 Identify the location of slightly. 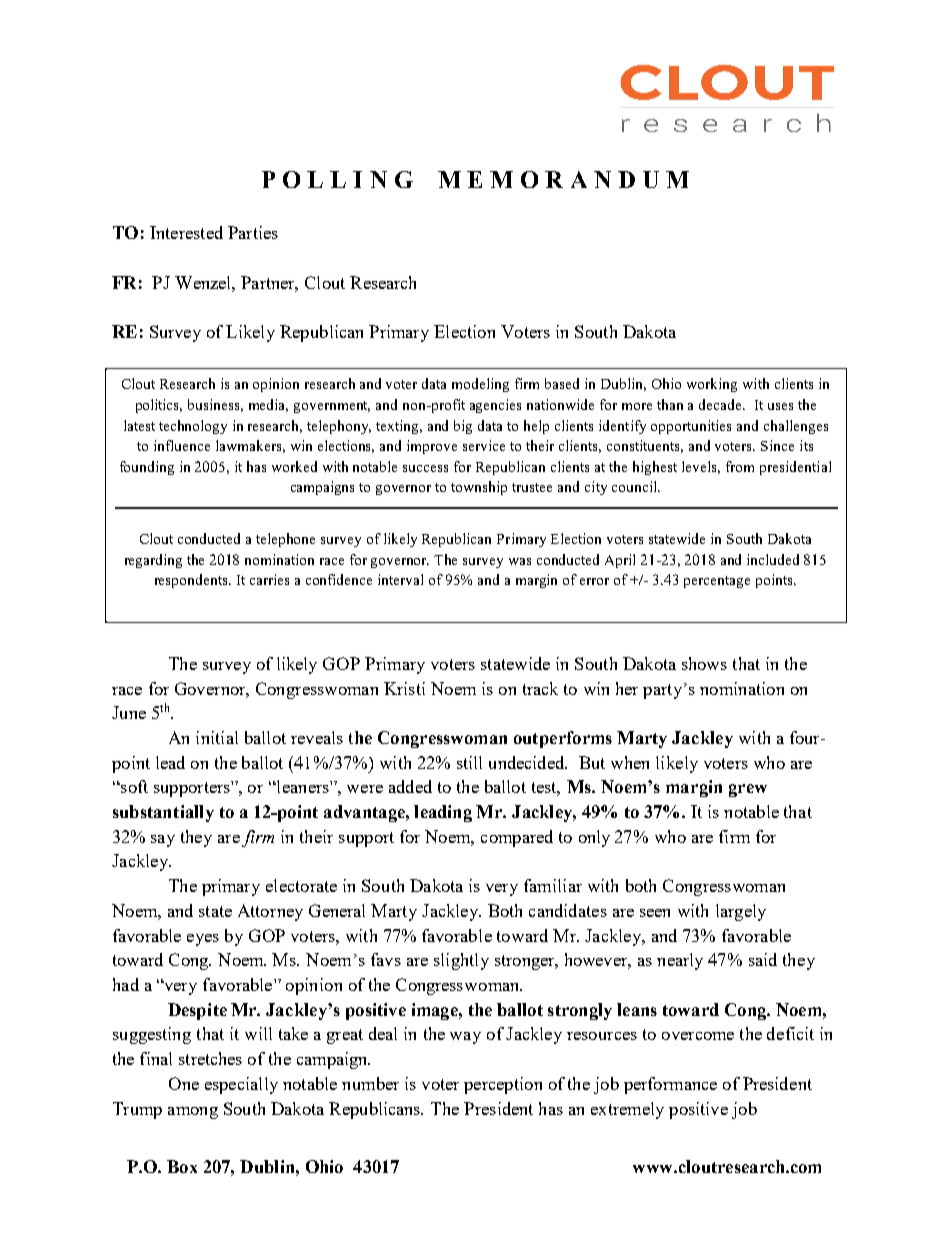
(461, 961).
